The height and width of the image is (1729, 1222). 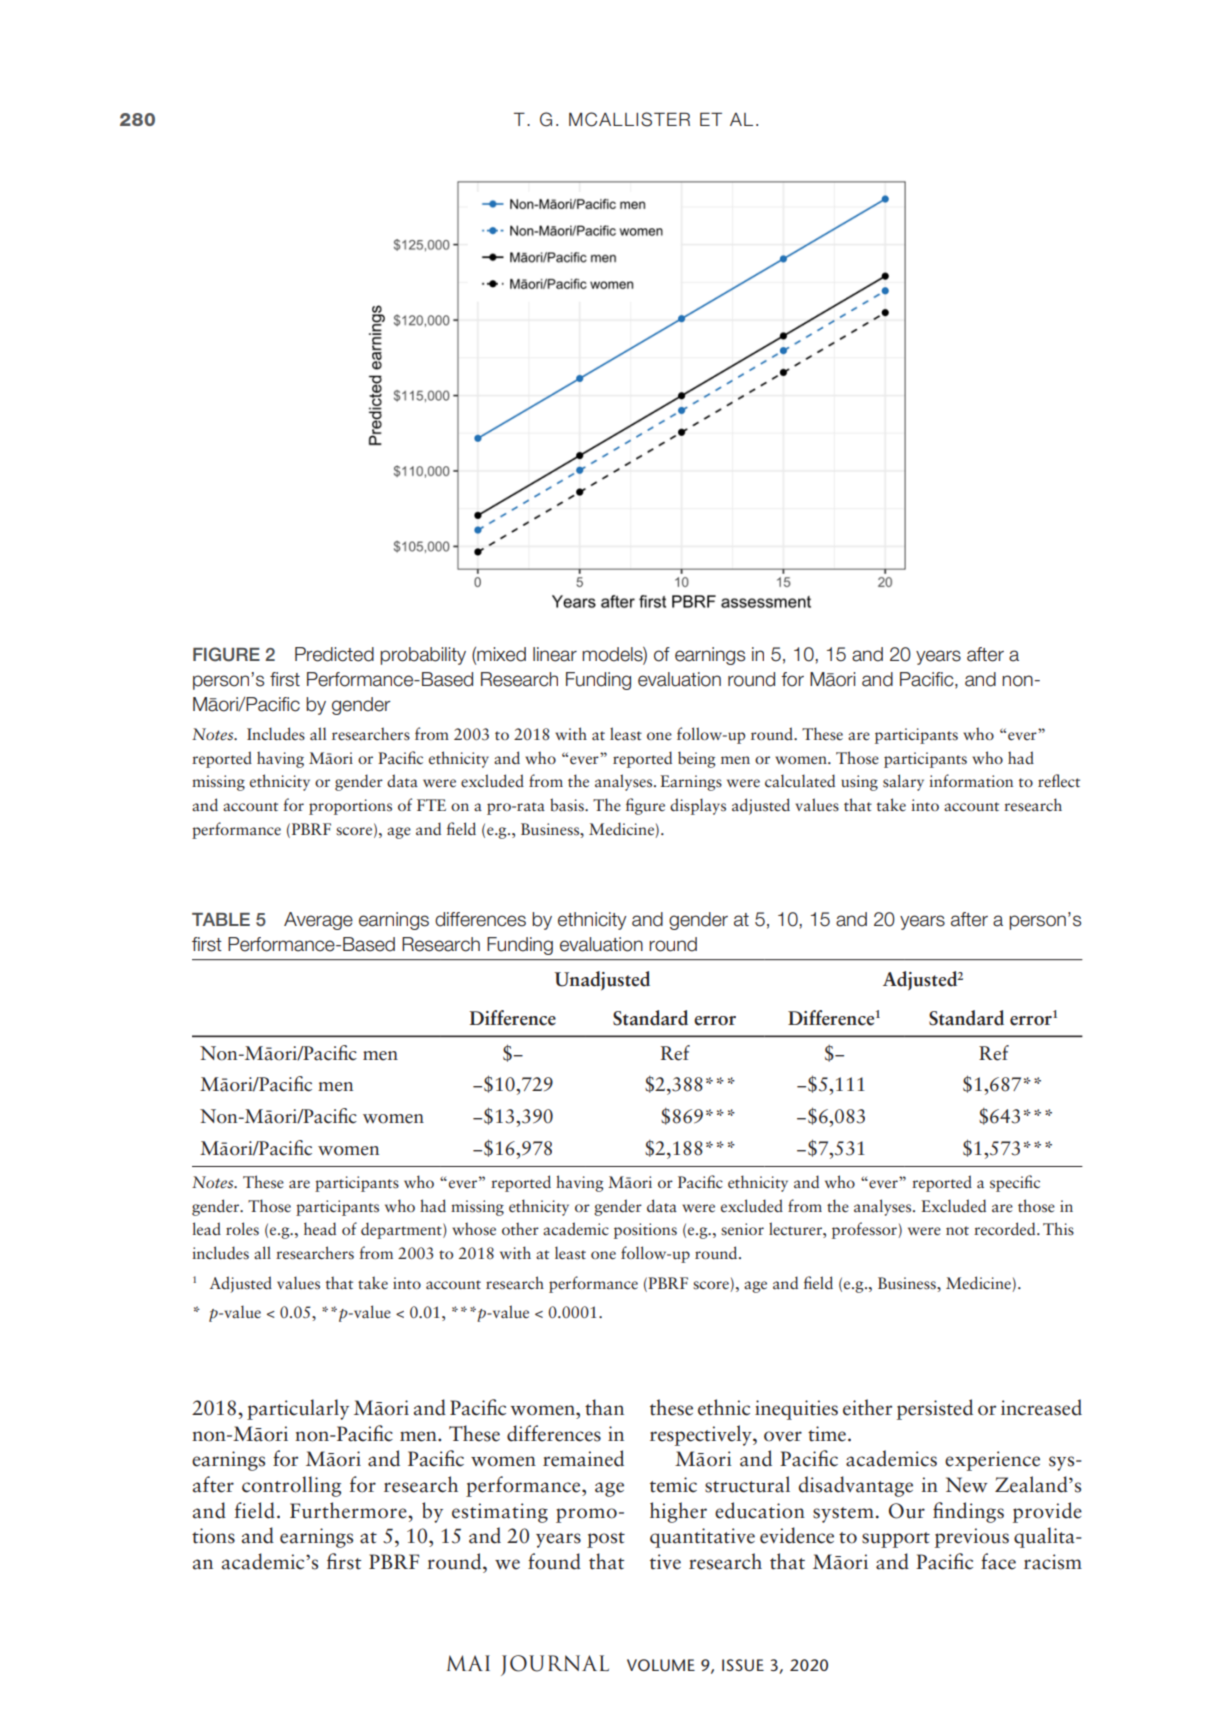 I want to click on head, so click(x=320, y=1228).
